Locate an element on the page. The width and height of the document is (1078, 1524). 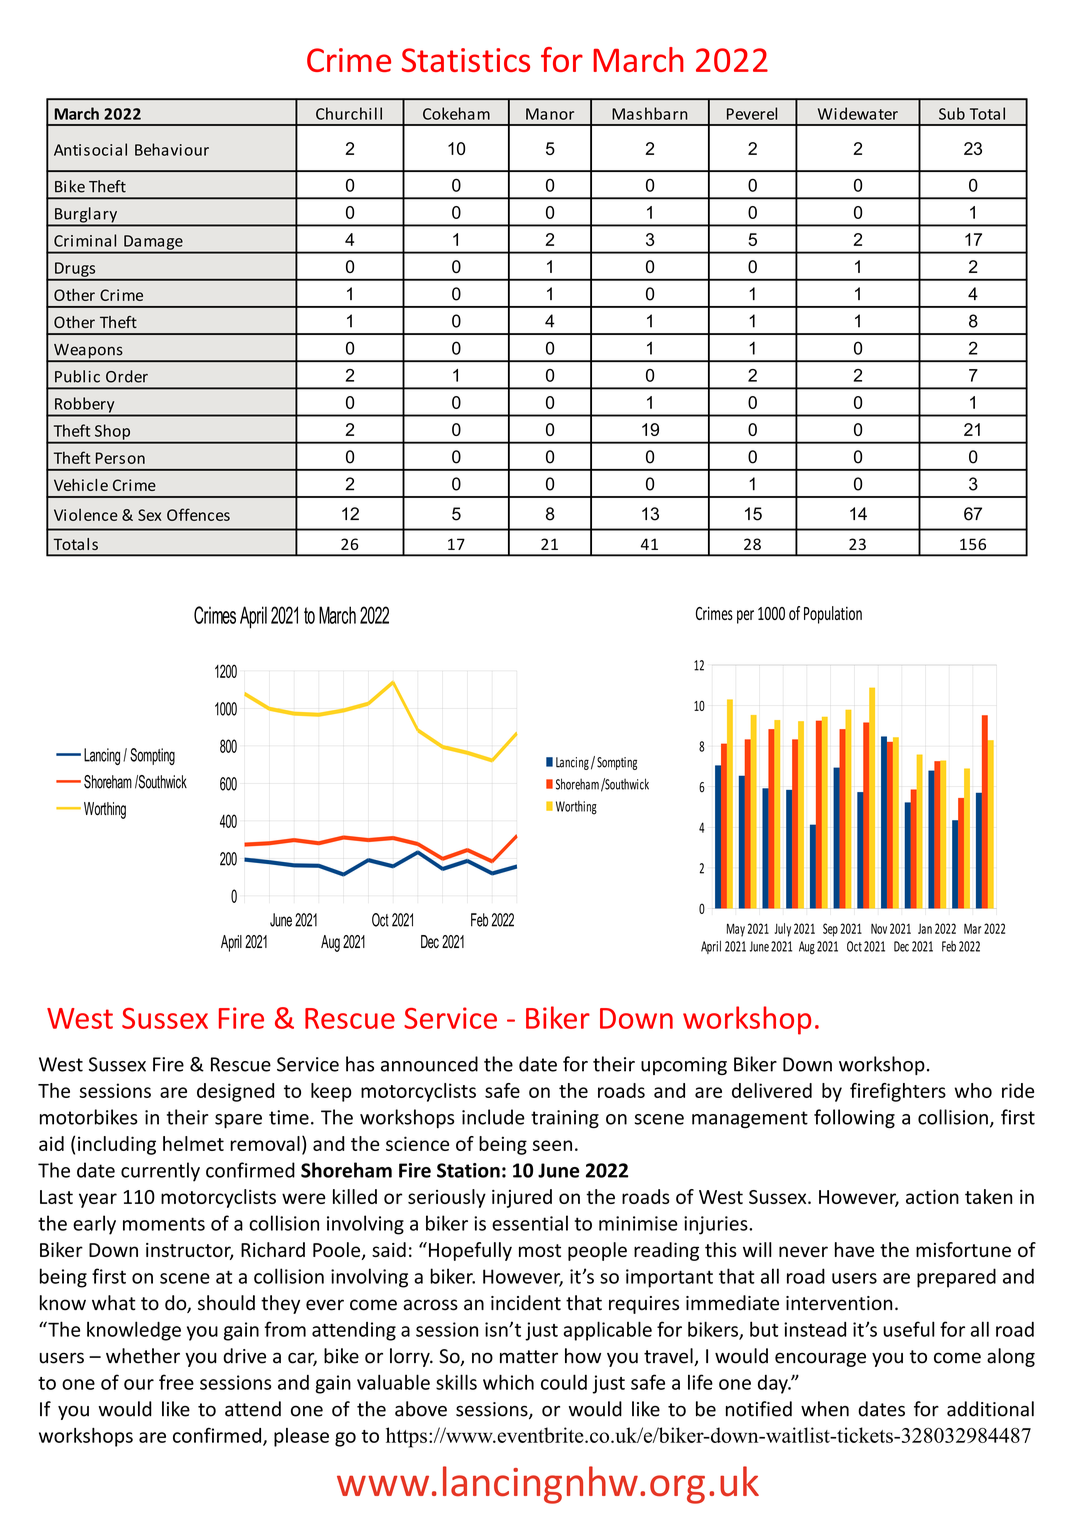
designed is located at coordinates (235, 1092).
